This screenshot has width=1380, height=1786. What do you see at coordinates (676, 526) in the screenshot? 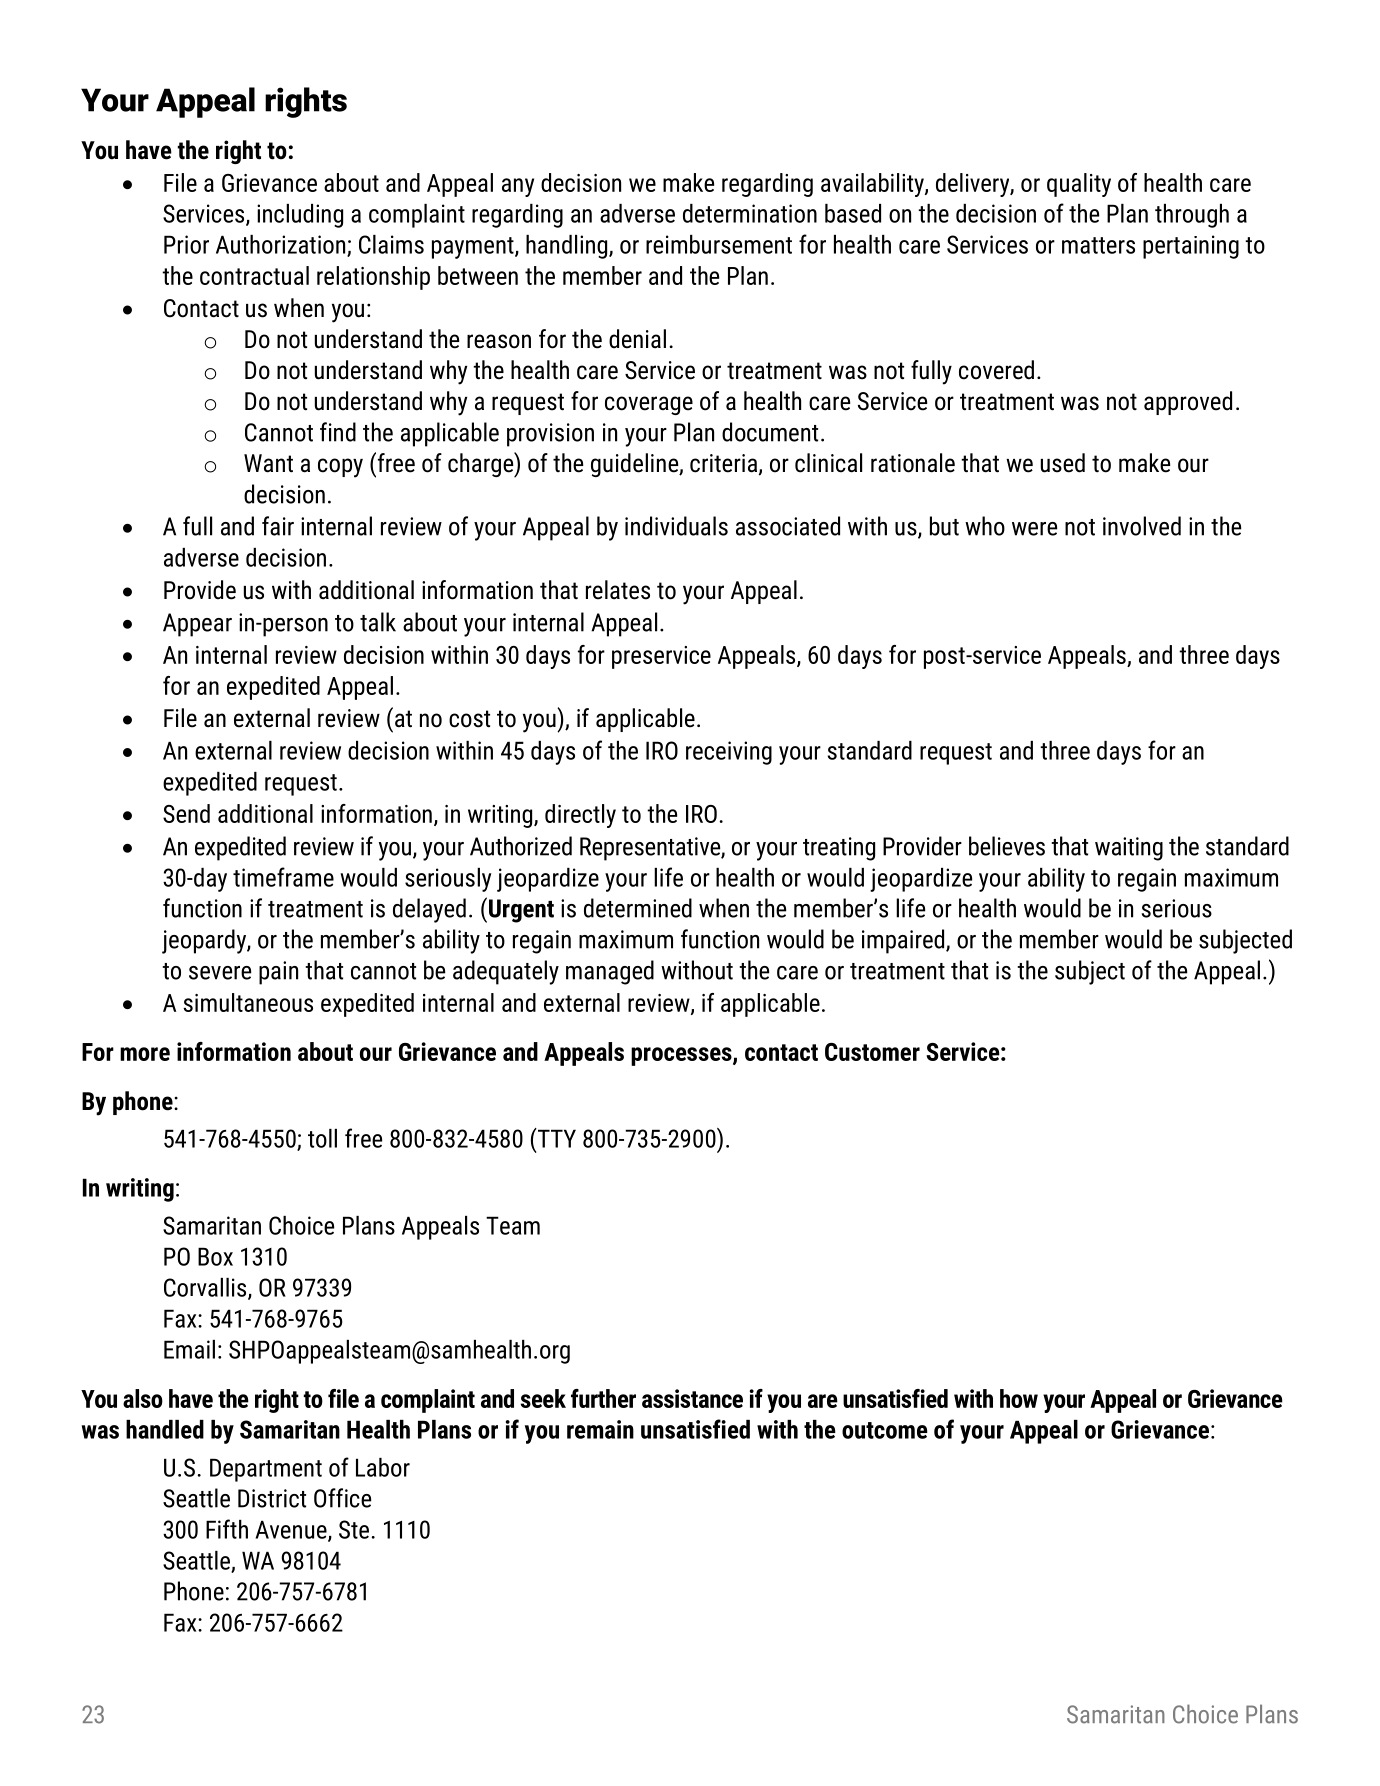
I see `individuals` at bounding box center [676, 526].
